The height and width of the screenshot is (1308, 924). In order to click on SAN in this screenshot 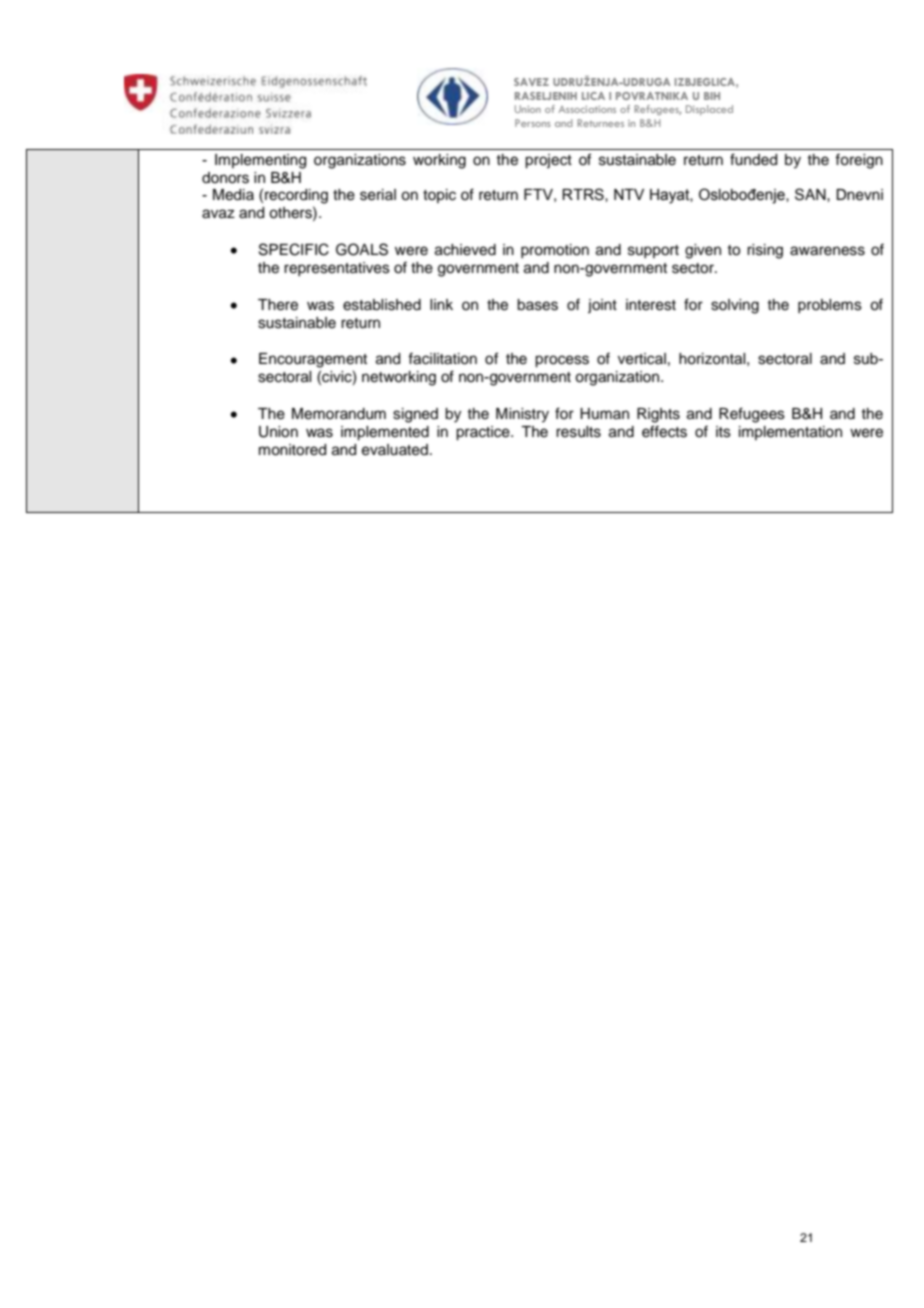, I will do `click(811, 194)`.
